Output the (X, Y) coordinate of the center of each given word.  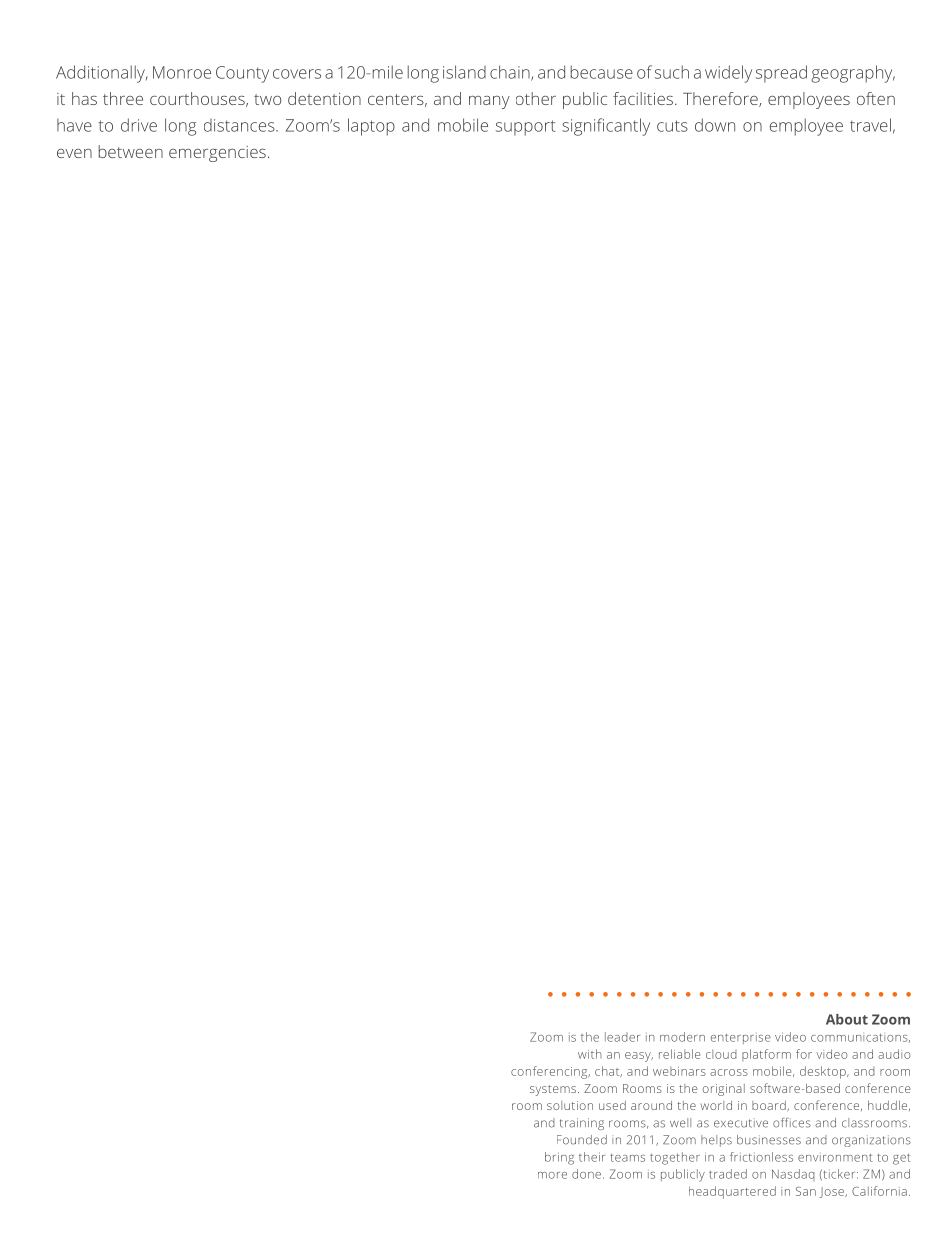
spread (781, 74)
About (847, 1019)
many (489, 102)
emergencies (217, 154)
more (552, 1175)
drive (139, 125)
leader (622, 1037)
